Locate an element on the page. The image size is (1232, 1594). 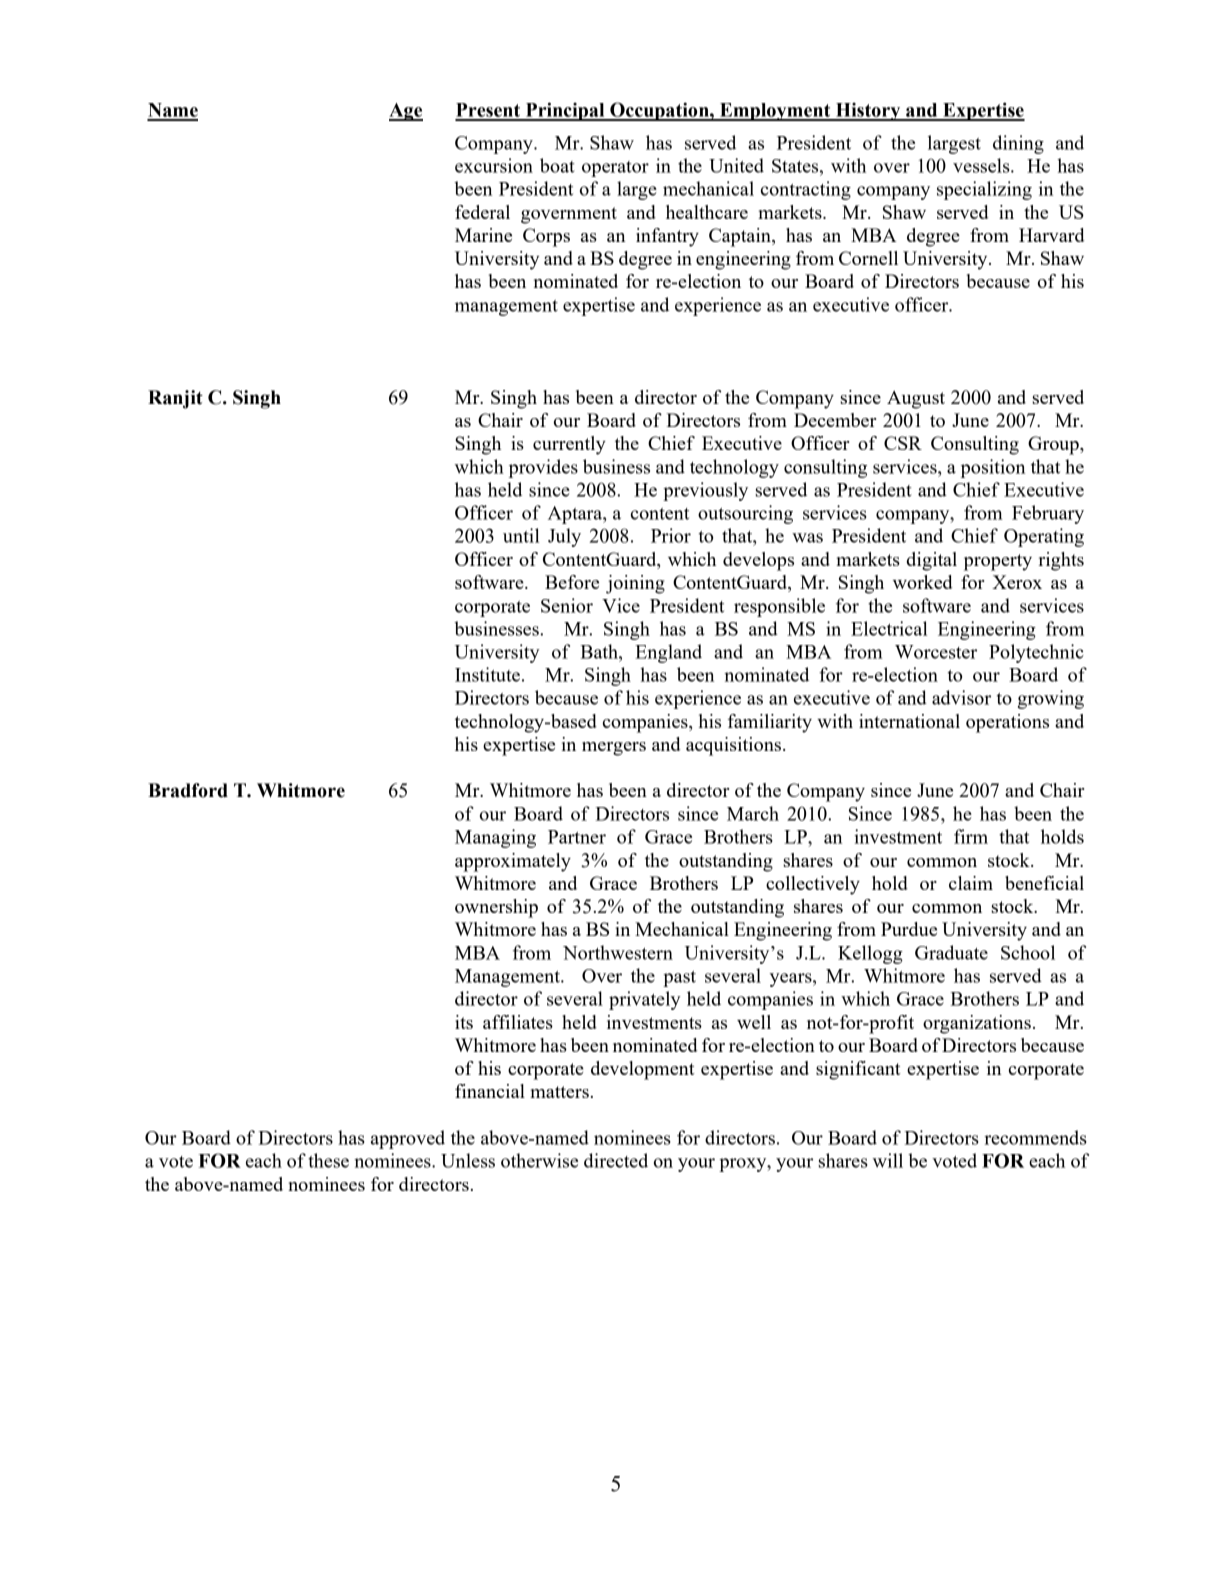
excursion is located at coordinates (494, 165).
